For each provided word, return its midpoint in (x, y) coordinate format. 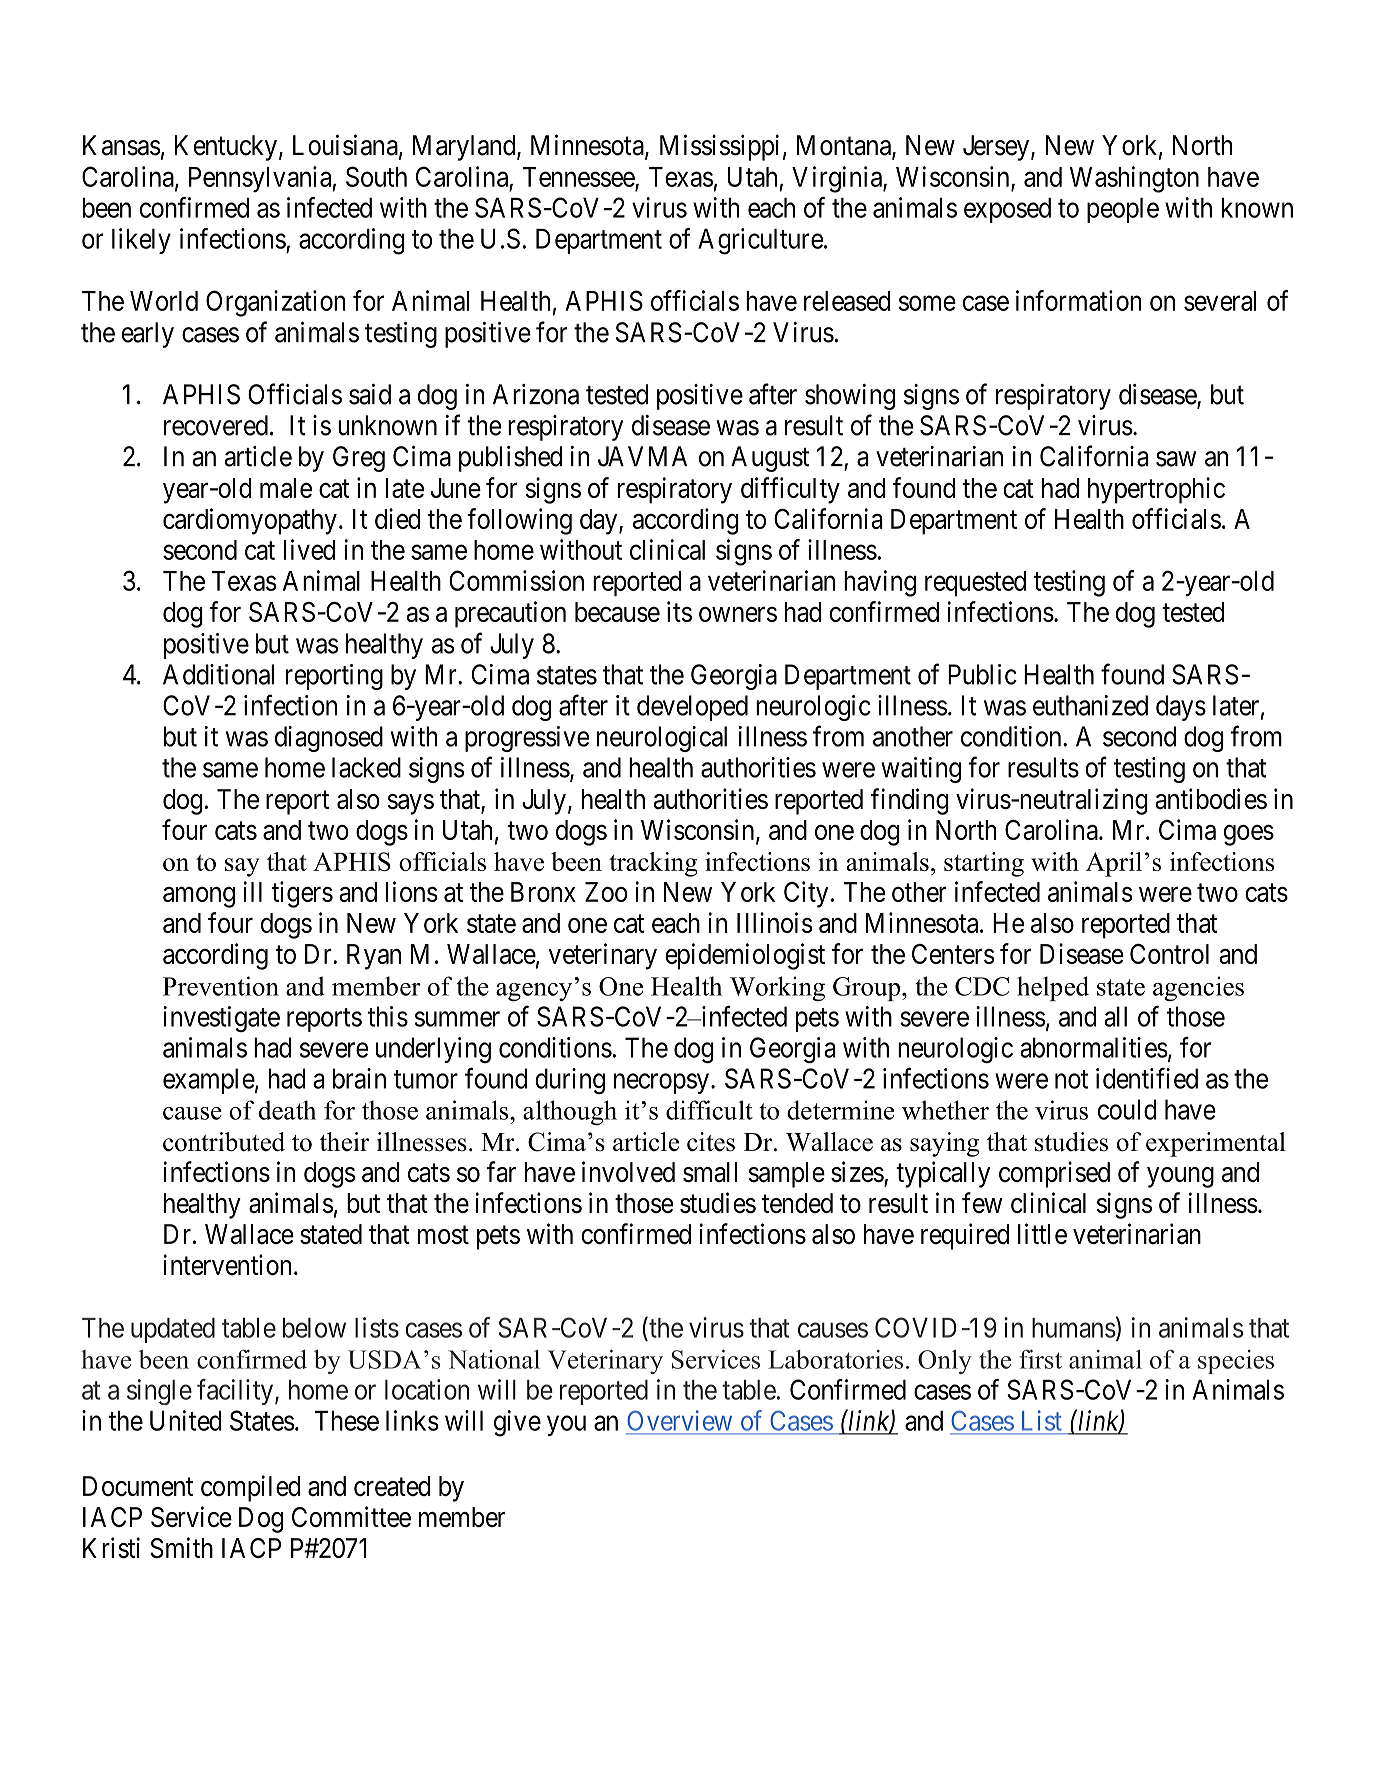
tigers (302, 894)
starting (984, 864)
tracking (653, 864)
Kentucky (226, 148)
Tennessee (579, 178)
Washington (1134, 179)
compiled (250, 1488)
